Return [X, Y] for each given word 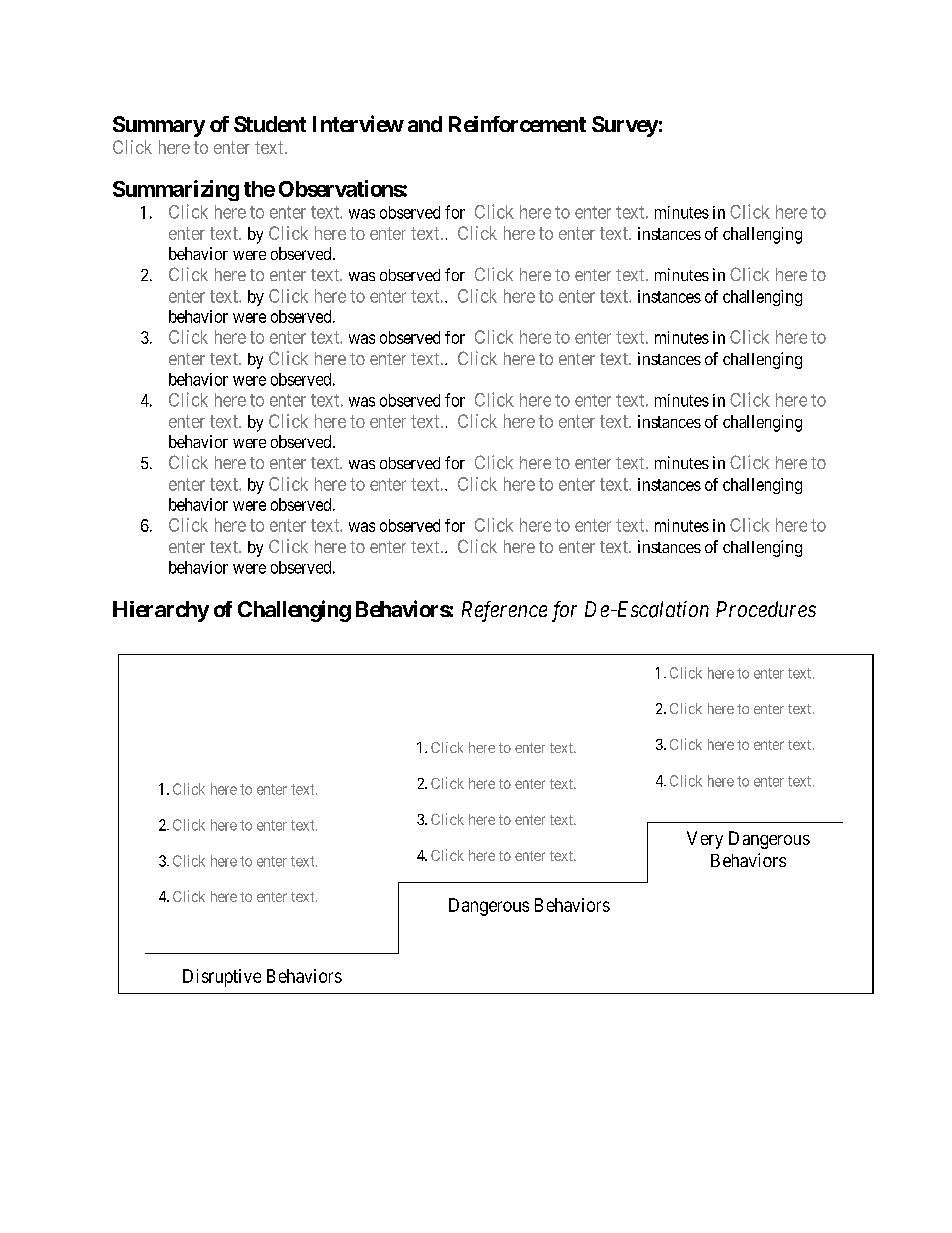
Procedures [766, 609]
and [425, 124]
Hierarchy [161, 611]
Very [705, 840]
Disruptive [222, 978]
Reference [504, 611]
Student [270, 124]
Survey [625, 126]
